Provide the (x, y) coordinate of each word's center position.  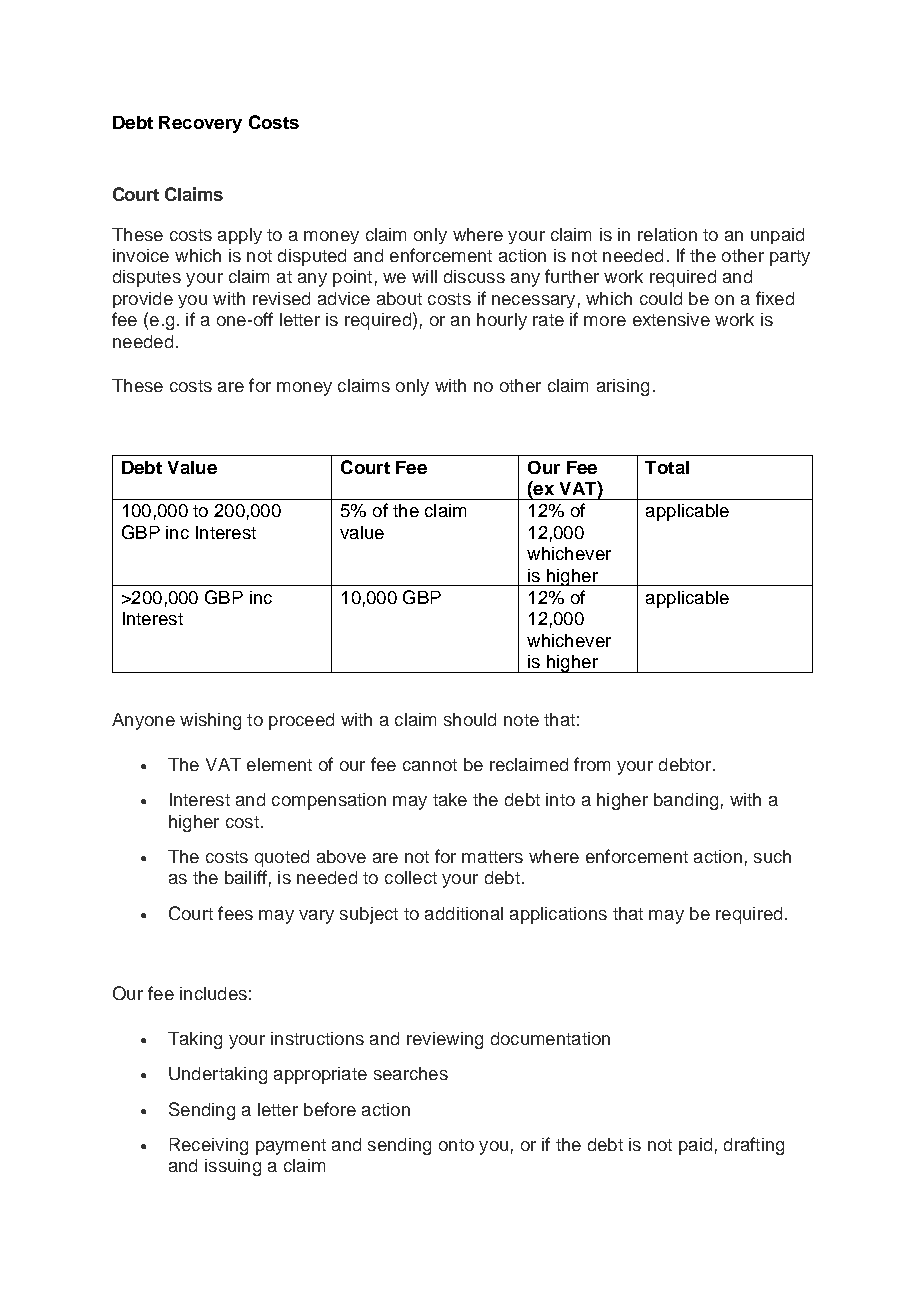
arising (623, 387)
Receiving (209, 1146)
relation (667, 234)
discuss (474, 276)
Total (667, 467)
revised (281, 298)
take (450, 799)
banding (686, 801)
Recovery (200, 124)
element (279, 764)
